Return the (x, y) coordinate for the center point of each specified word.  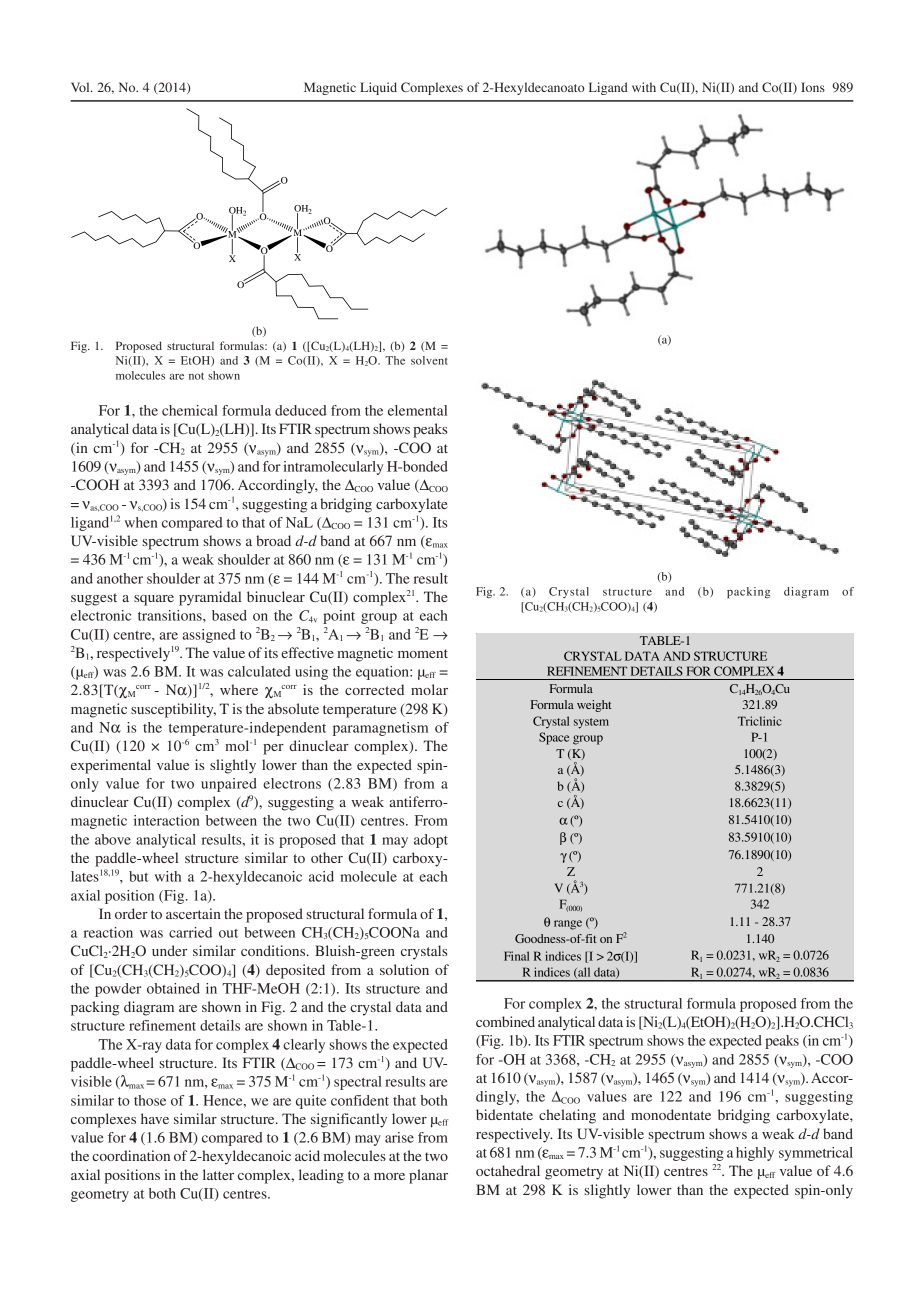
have (155, 1118)
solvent (429, 360)
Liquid (378, 88)
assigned (209, 636)
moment (423, 653)
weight (594, 706)
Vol (81, 87)
